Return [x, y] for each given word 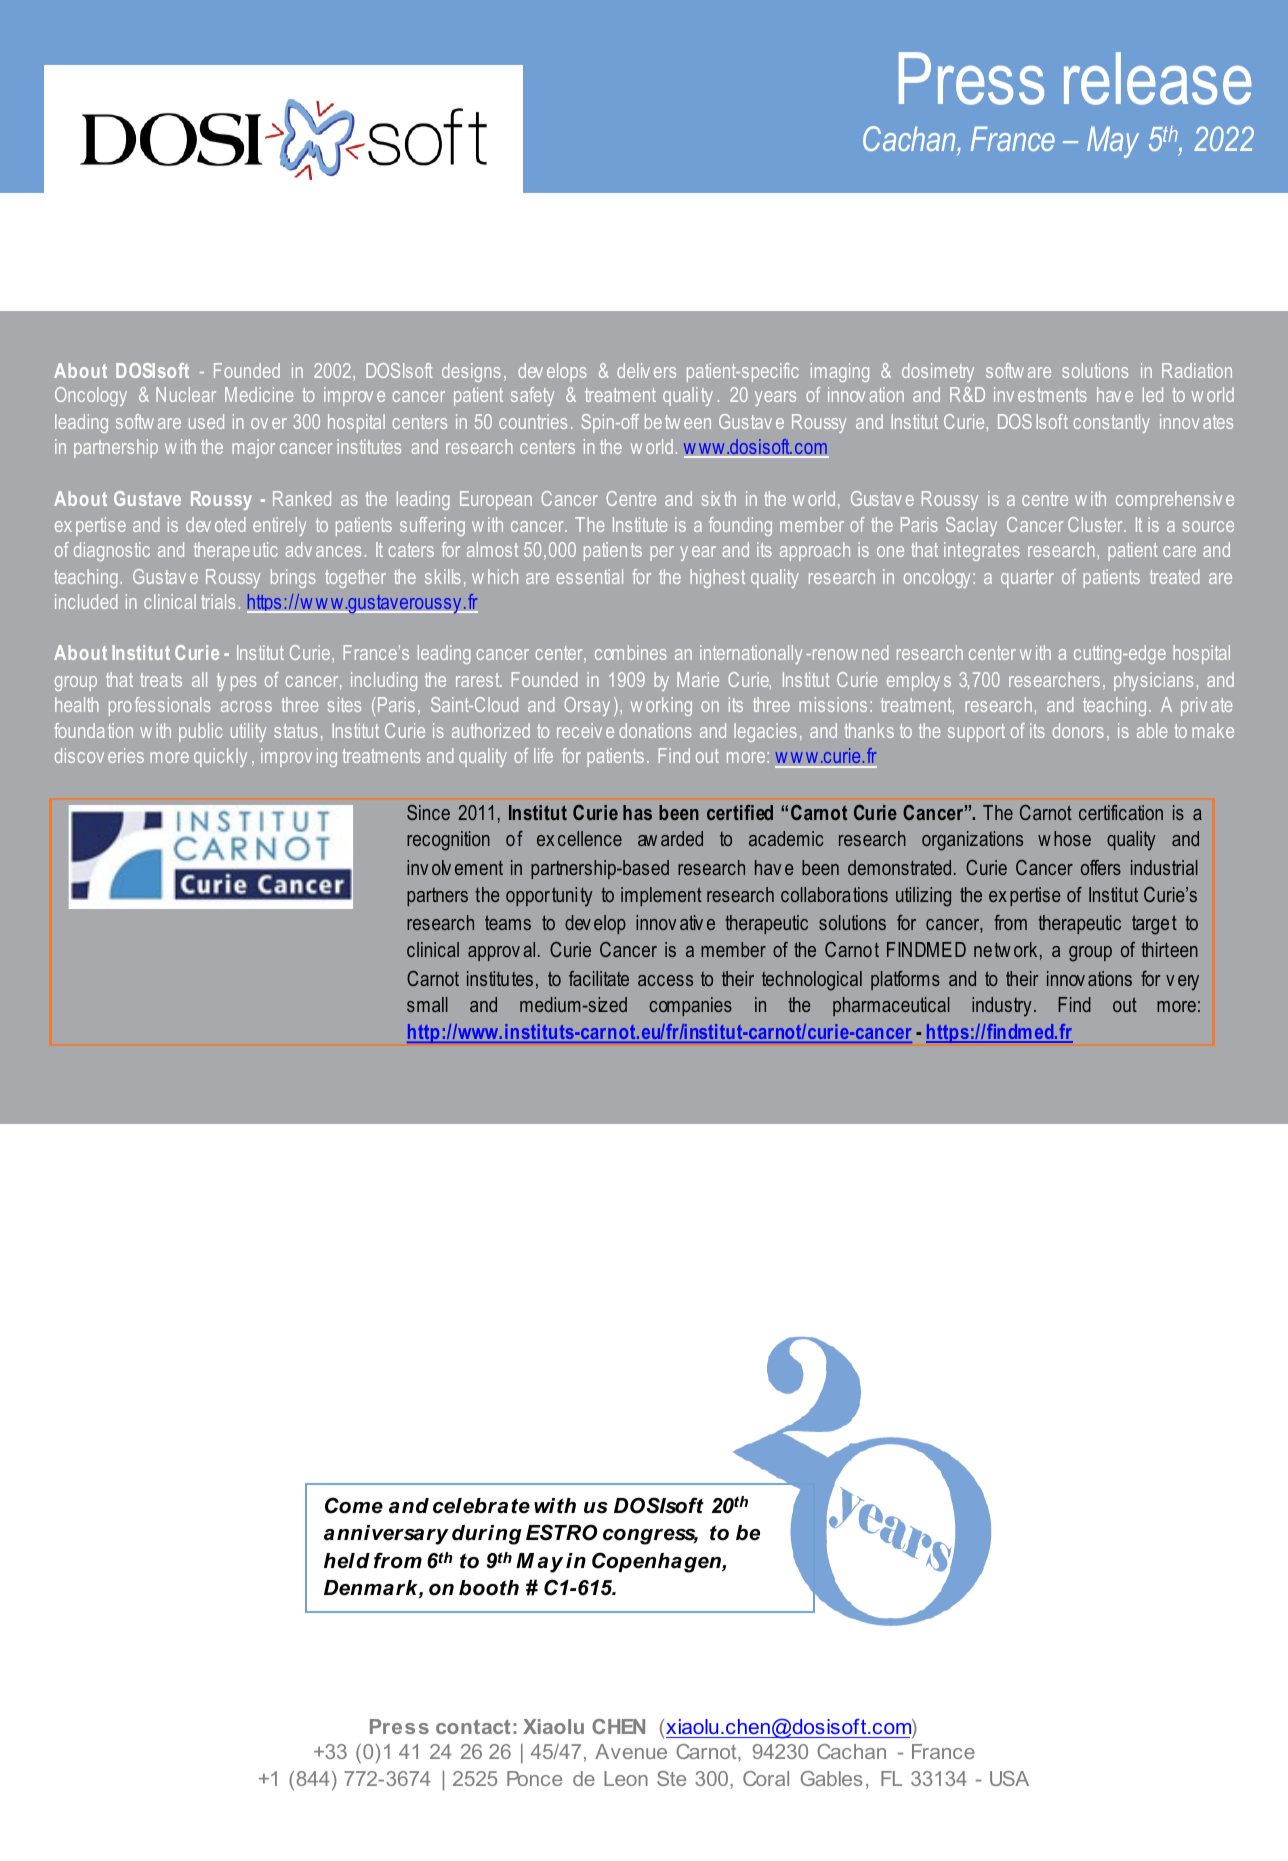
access [665, 980]
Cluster [1096, 524]
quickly [220, 757]
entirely [279, 526]
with [555, 1506]
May [1113, 142]
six [711, 498]
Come [354, 1505]
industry [1001, 1007]
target [1154, 925]
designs [471, 372]
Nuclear [186, 394]
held [347, 1561]
